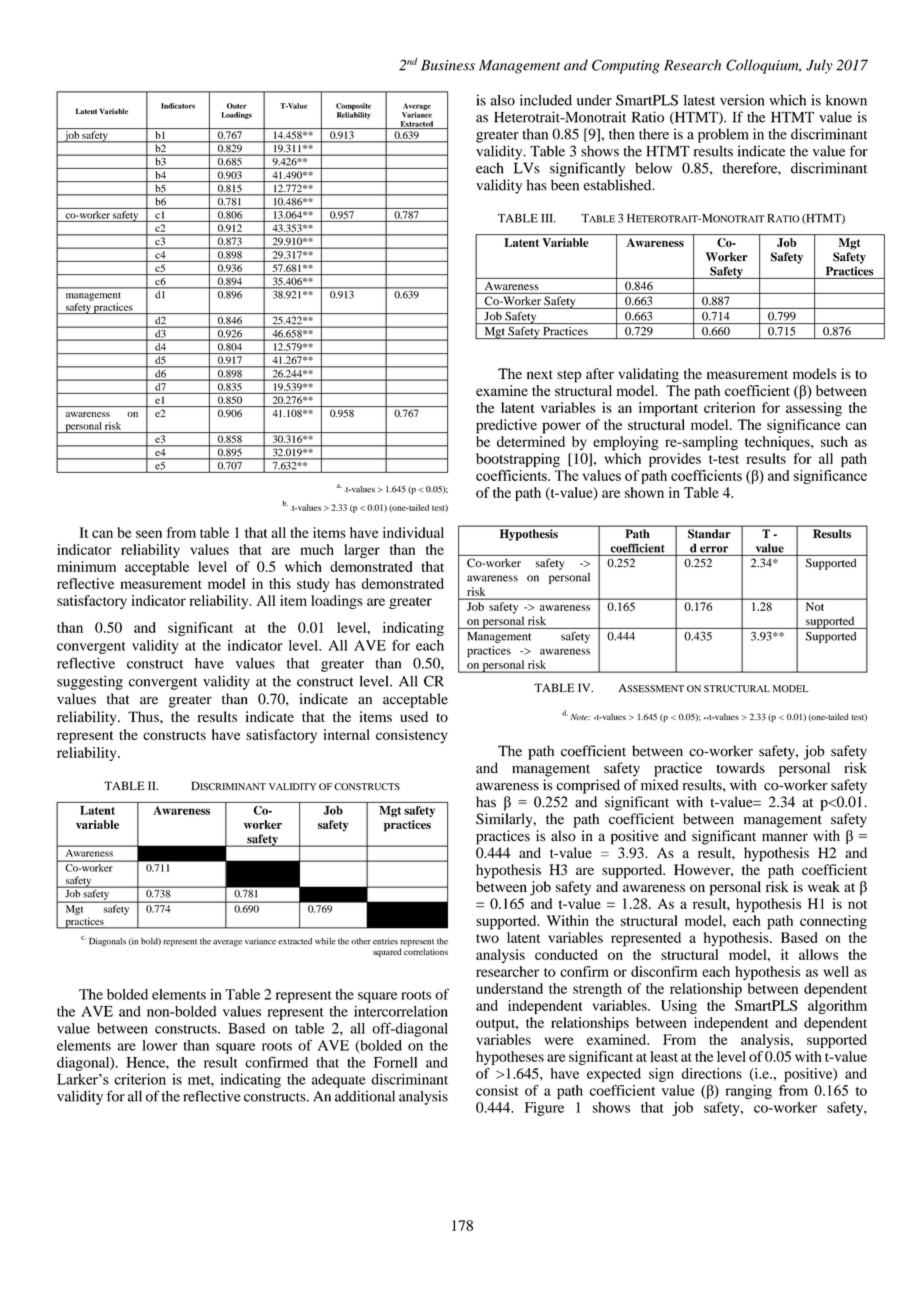 This screenshot has height=1308, width=924. What do you see at coordinates (814, 409) in the screenshot?
I see `assessing` at bounding box center [814, 409].
